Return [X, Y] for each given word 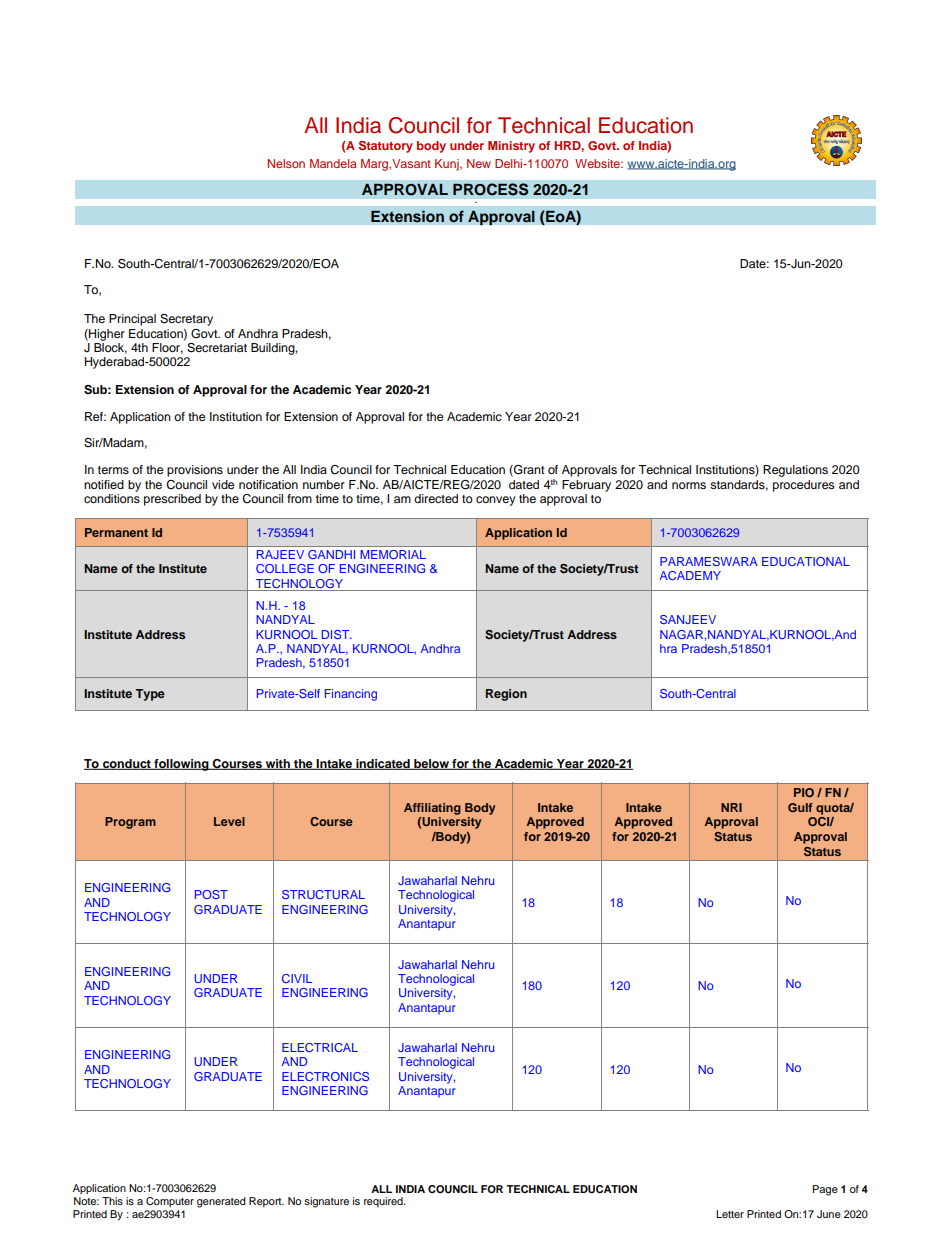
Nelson [286, 163]
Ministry [511, 147]
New [479, 163]
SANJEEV [688, 619]
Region [506, 695]
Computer [170, 1202]
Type [150, 695]
